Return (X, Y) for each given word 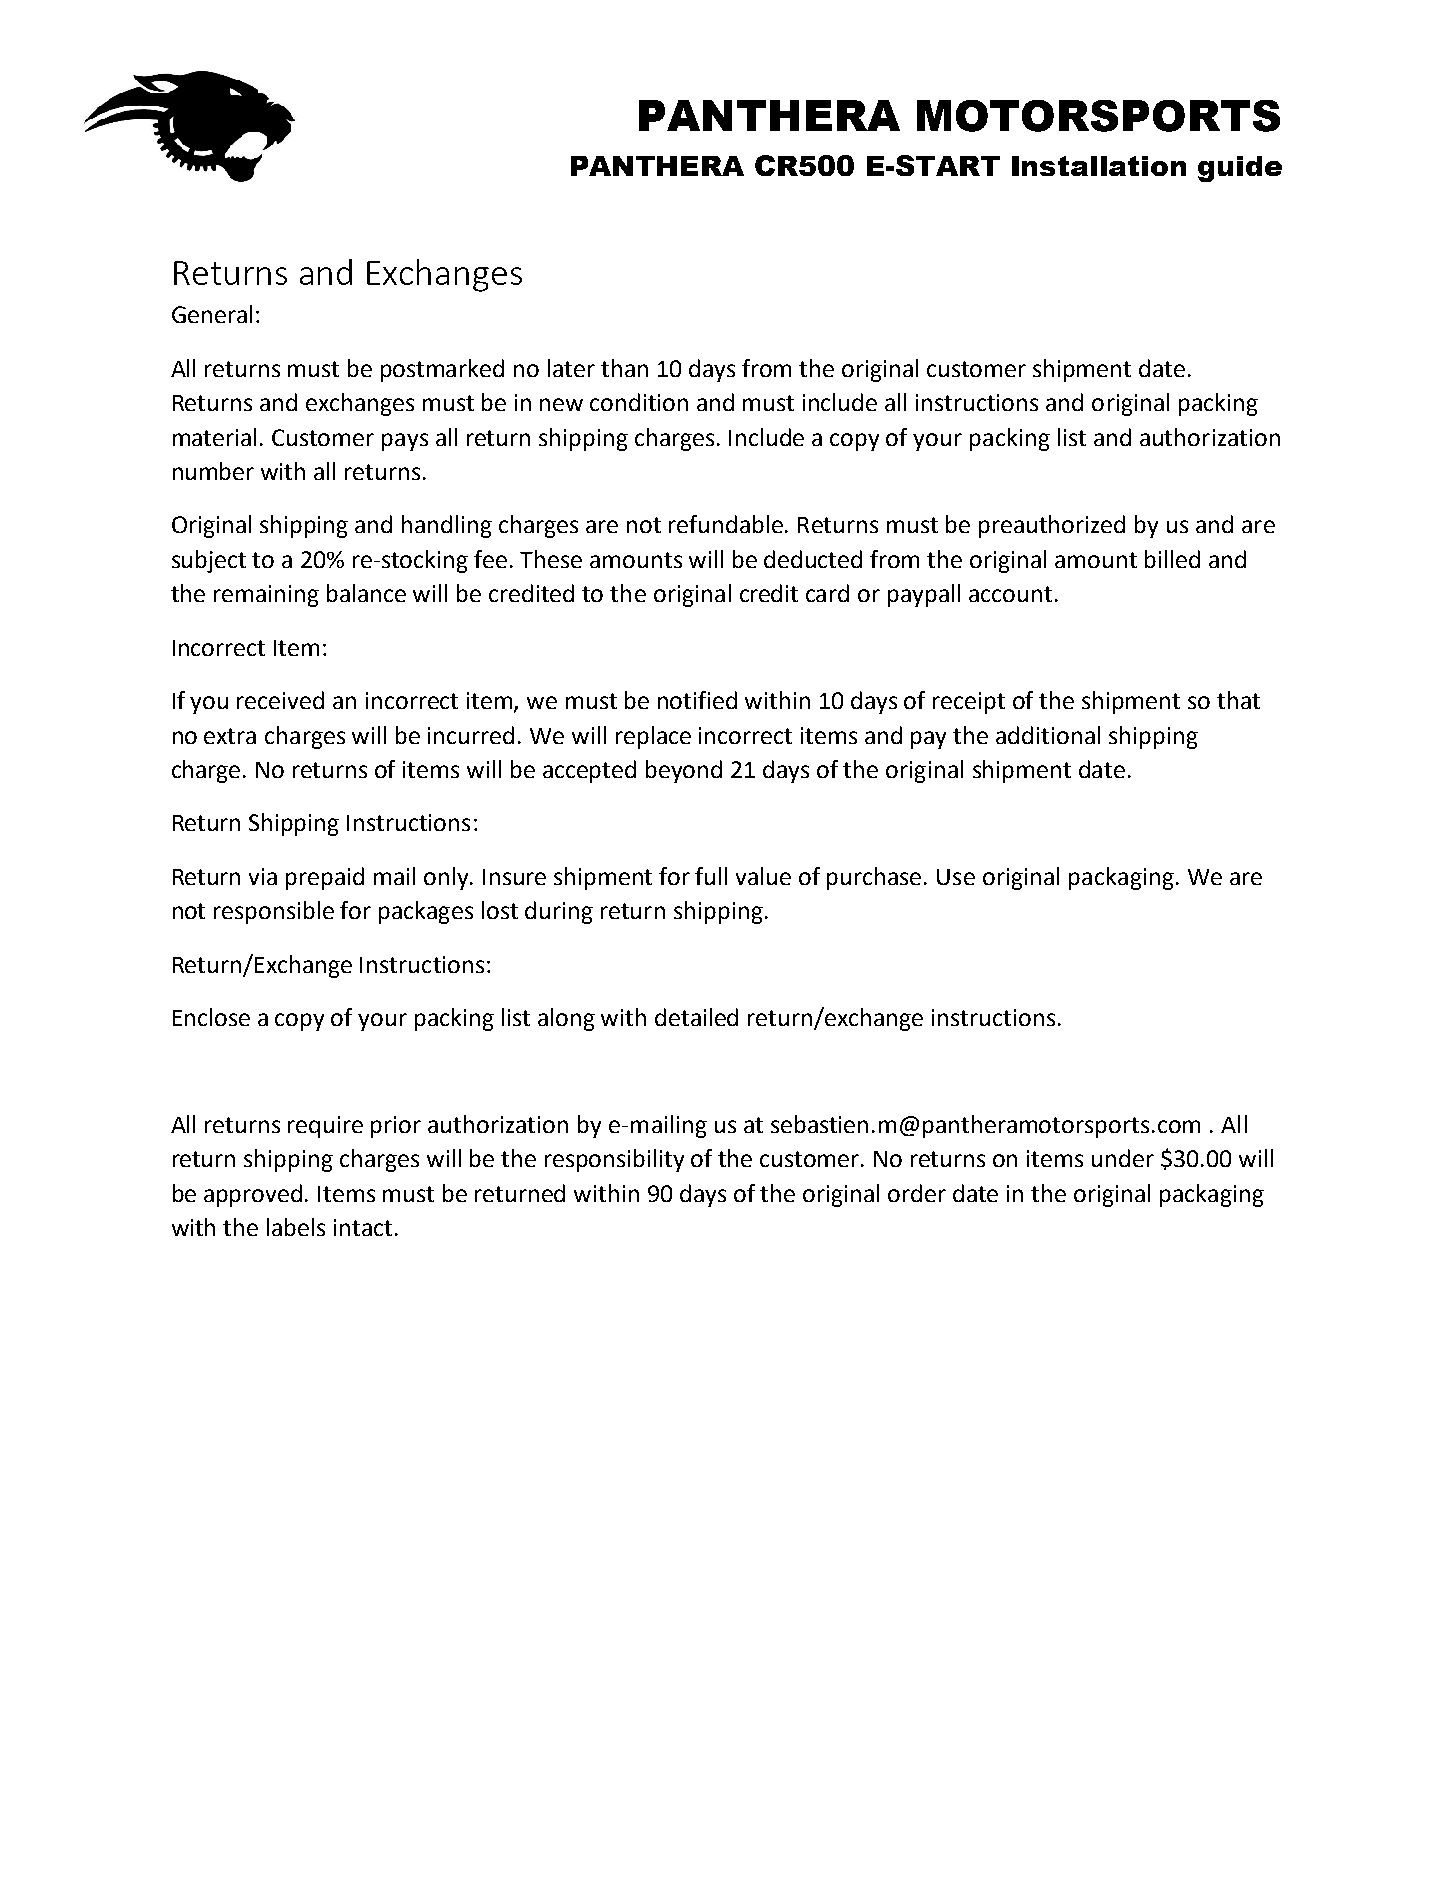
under (1123, 1158)
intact (363, 1227)
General (212, 314)
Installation (1099, 166)
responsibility (614, 1160)
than (624, 368)
